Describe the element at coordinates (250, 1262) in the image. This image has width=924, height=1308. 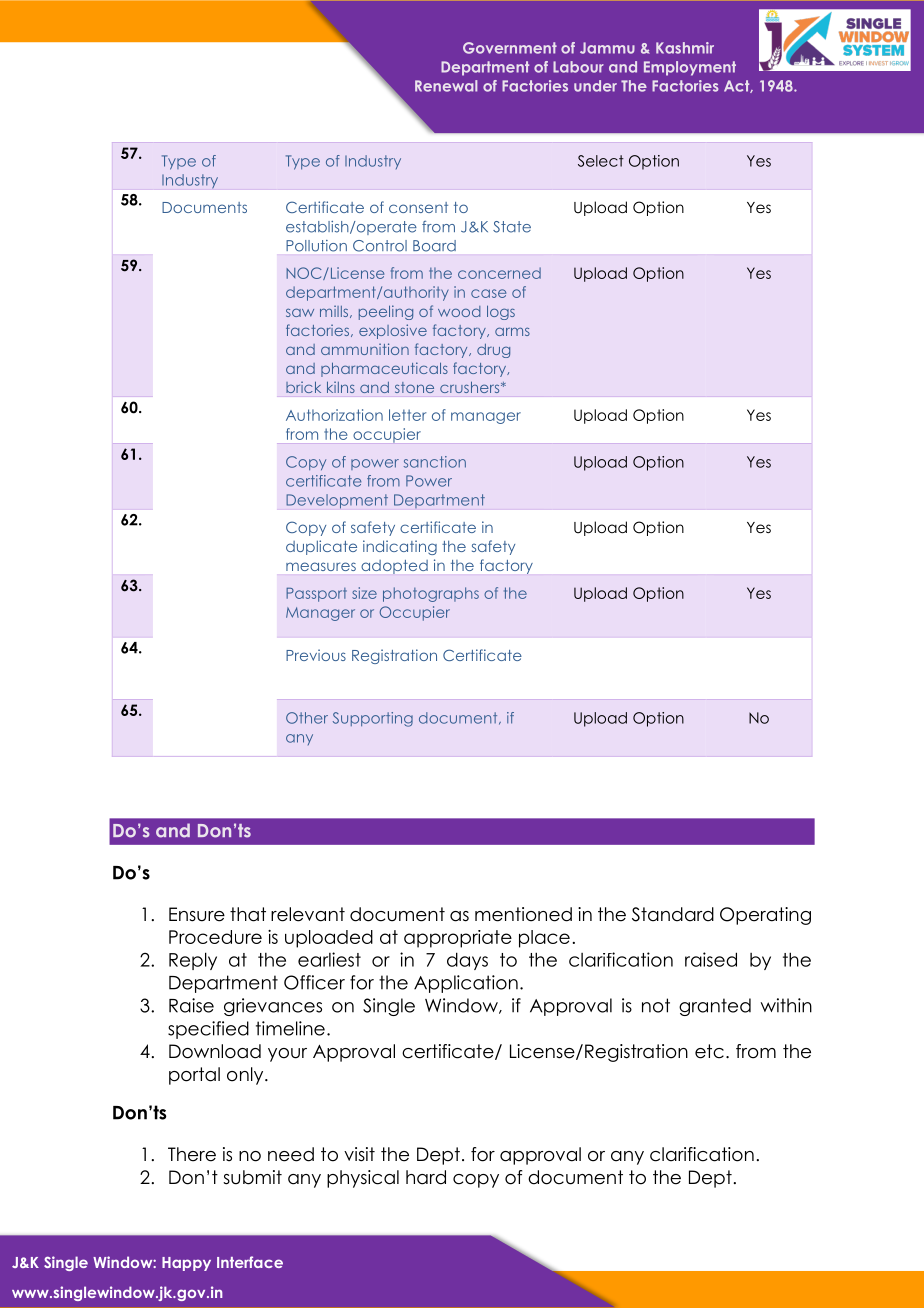
I see `Interface` at that location.
